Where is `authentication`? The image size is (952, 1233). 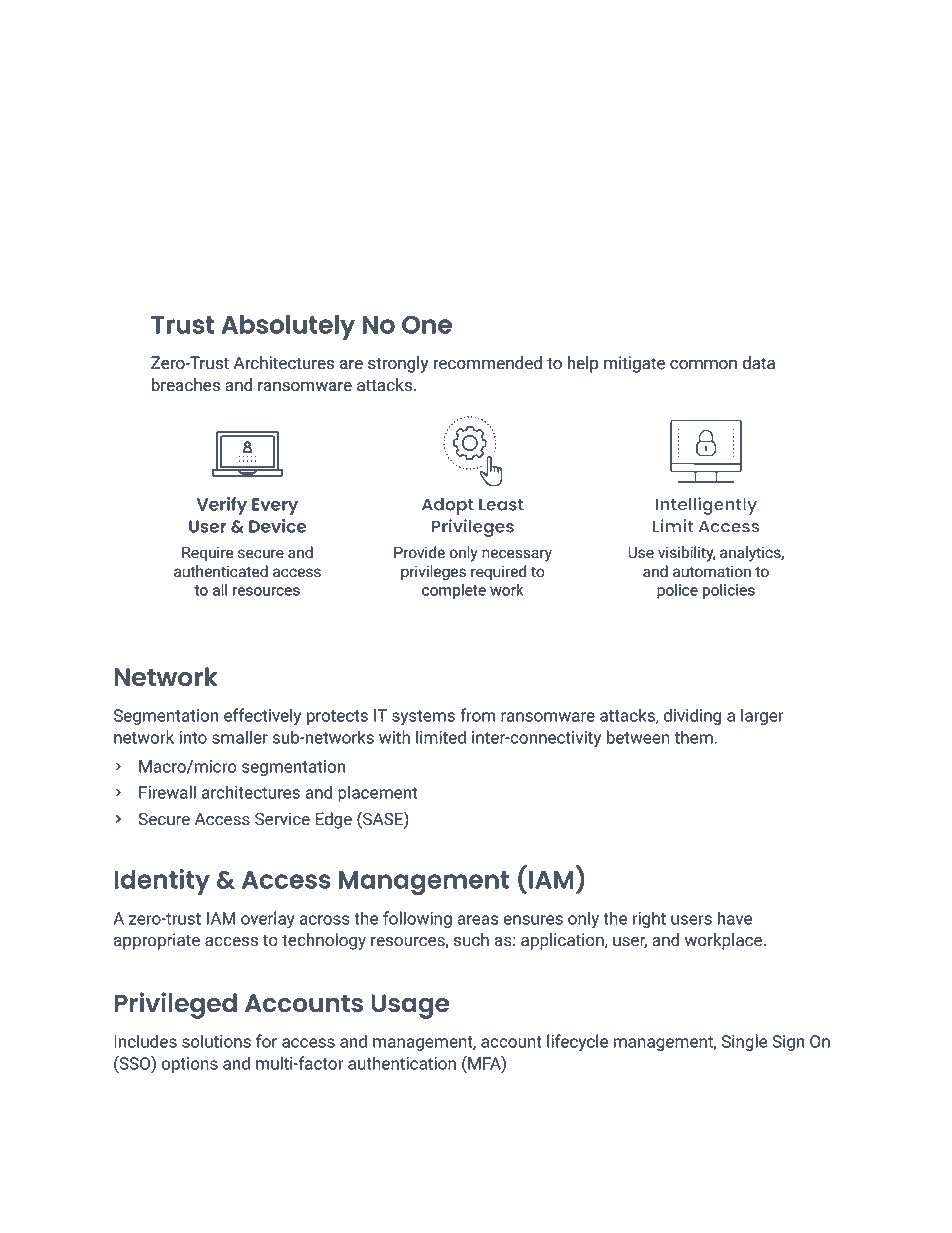 authentication is located at coordinates (402, 1063).
